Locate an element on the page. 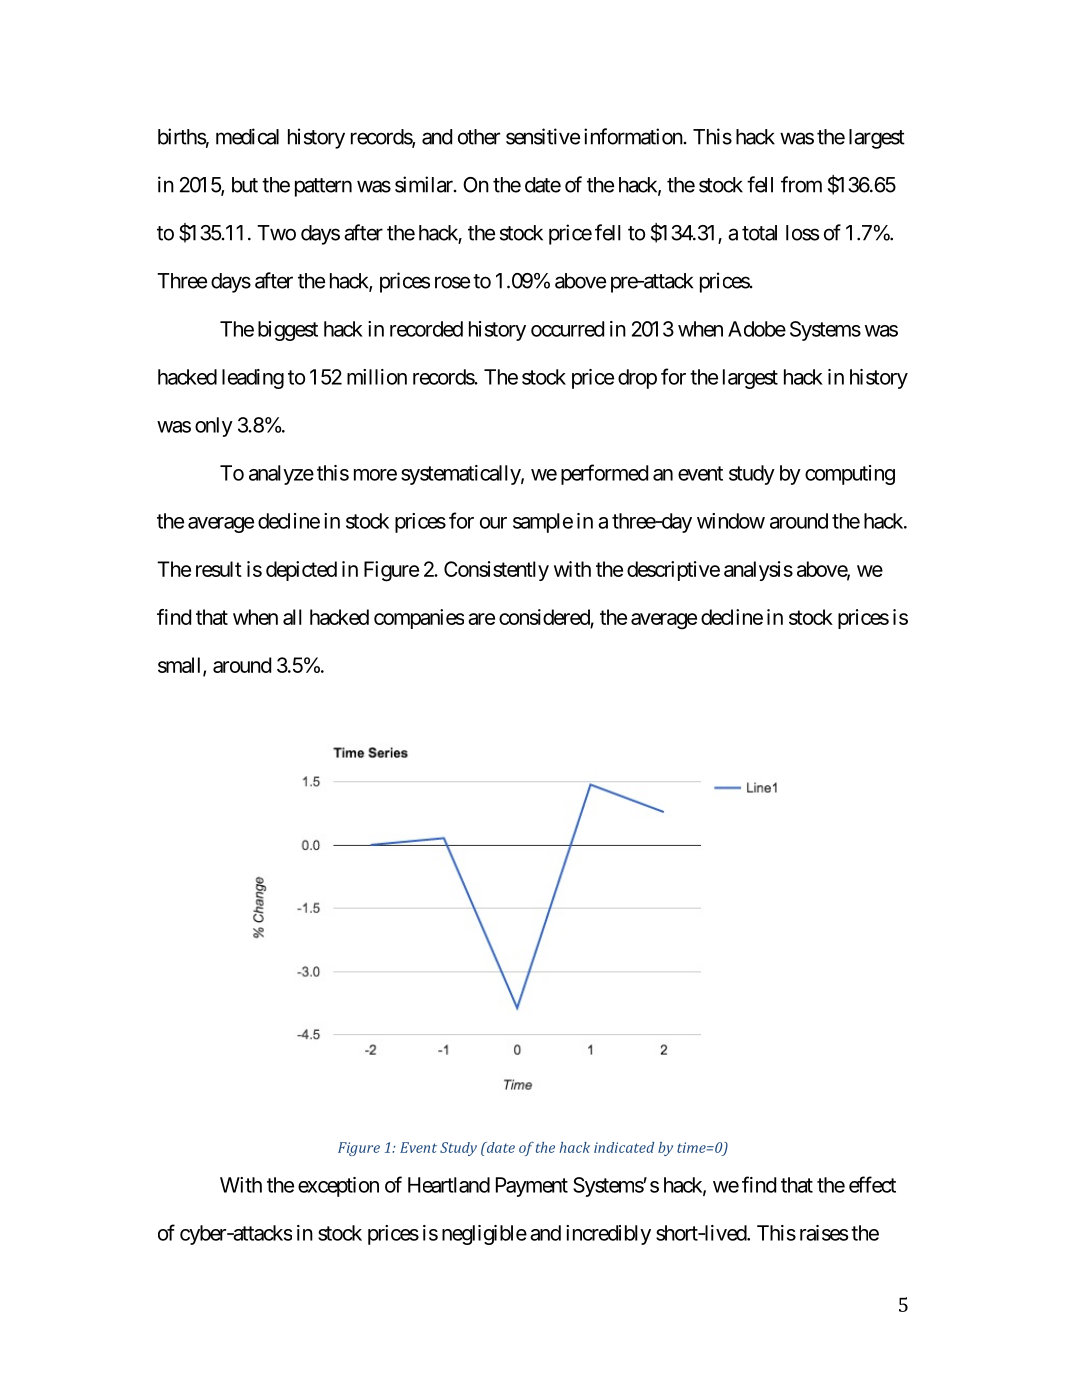  computing is located at coordinates (850, 475).
